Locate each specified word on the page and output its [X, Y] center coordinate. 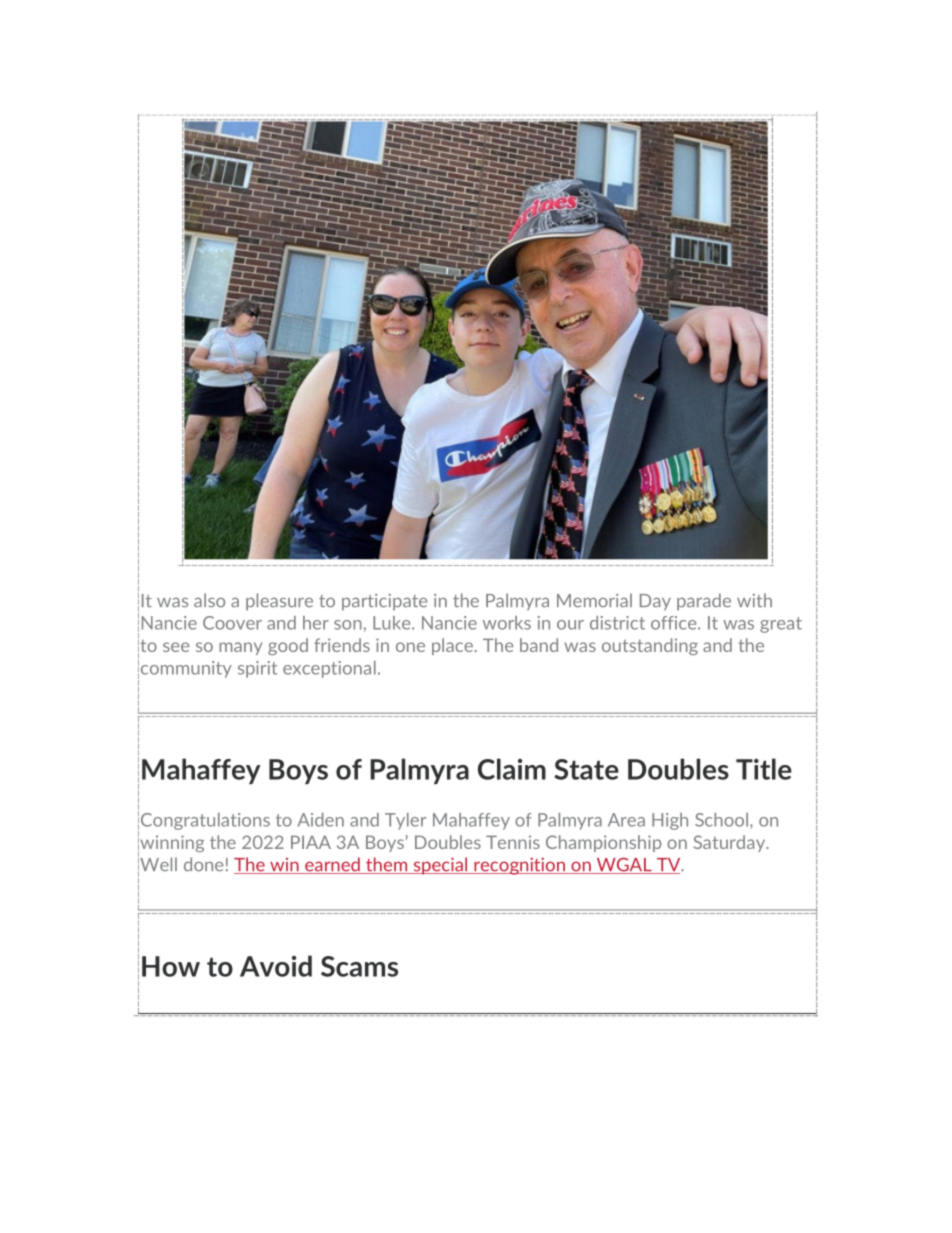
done [203, 864]
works [507, 623]
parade [704, 602]
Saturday [730, 843]
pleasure [279, 602]
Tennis [513, 842]
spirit [257, 669]
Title [764, 769]
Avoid [276, 966]
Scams [359, 966]
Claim [512, 769]
